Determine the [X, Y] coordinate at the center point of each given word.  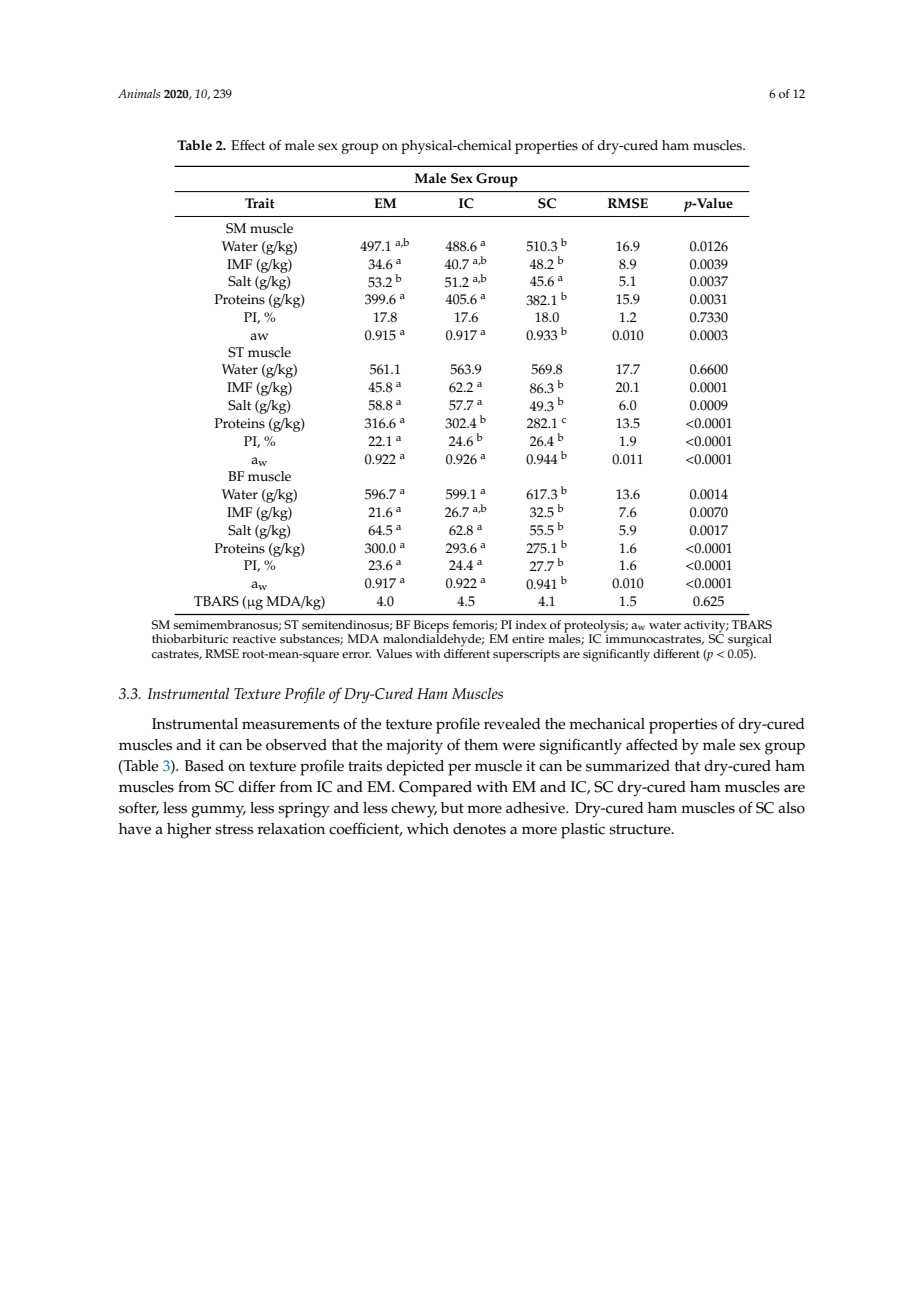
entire [528, 639]
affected [652, 744]
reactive [254, 639]
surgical [750, 640]
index [531, 624]
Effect [248, 145]
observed [296, 745]
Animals [139, 93]
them [481, 745]
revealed [512, 724]
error [356, 655]
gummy [218, 811]
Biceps [431, 627]
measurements [291, 724]
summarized [628, 766]
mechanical [607, 724]
